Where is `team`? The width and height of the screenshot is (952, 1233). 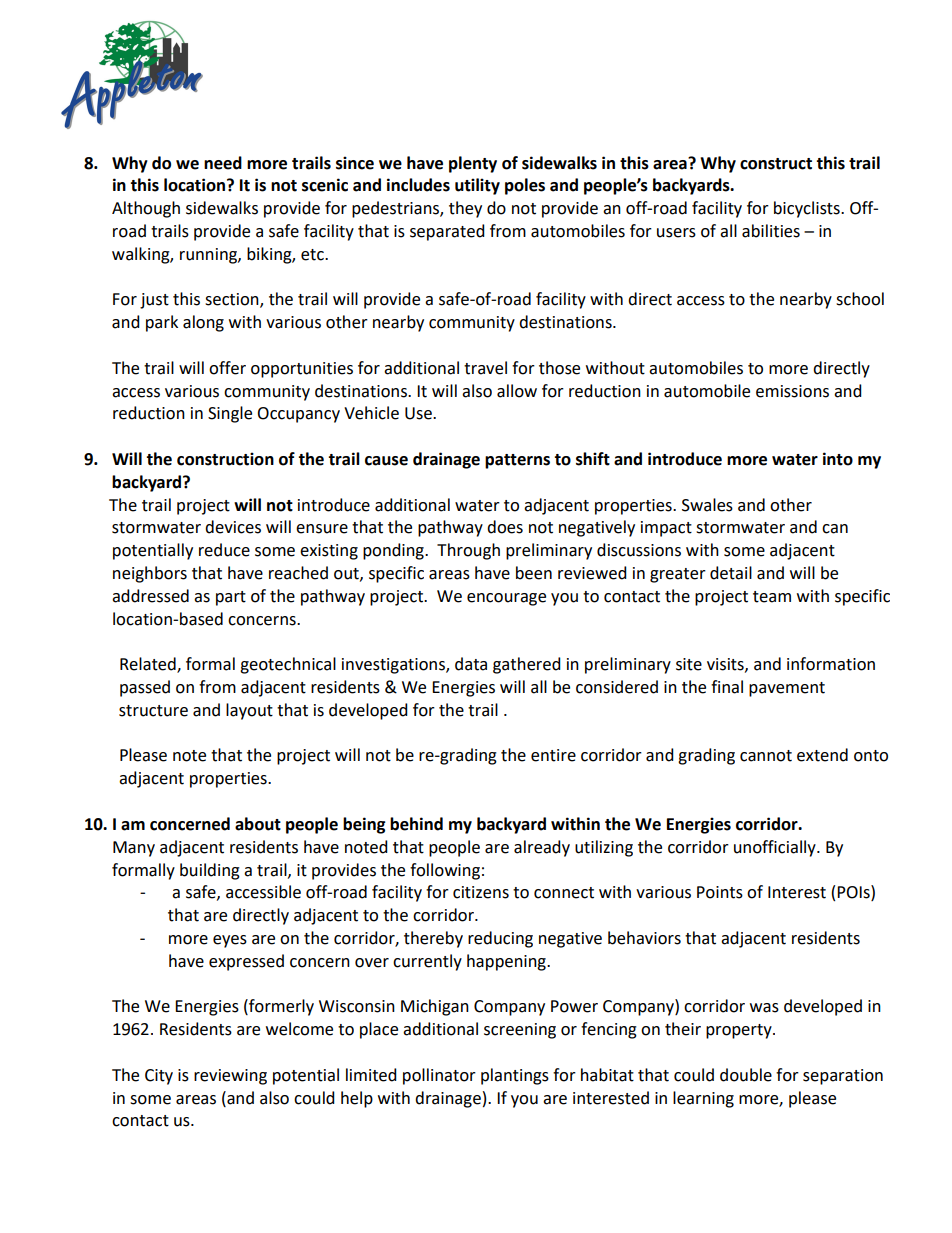 team is located at coordinates (772, 597).
